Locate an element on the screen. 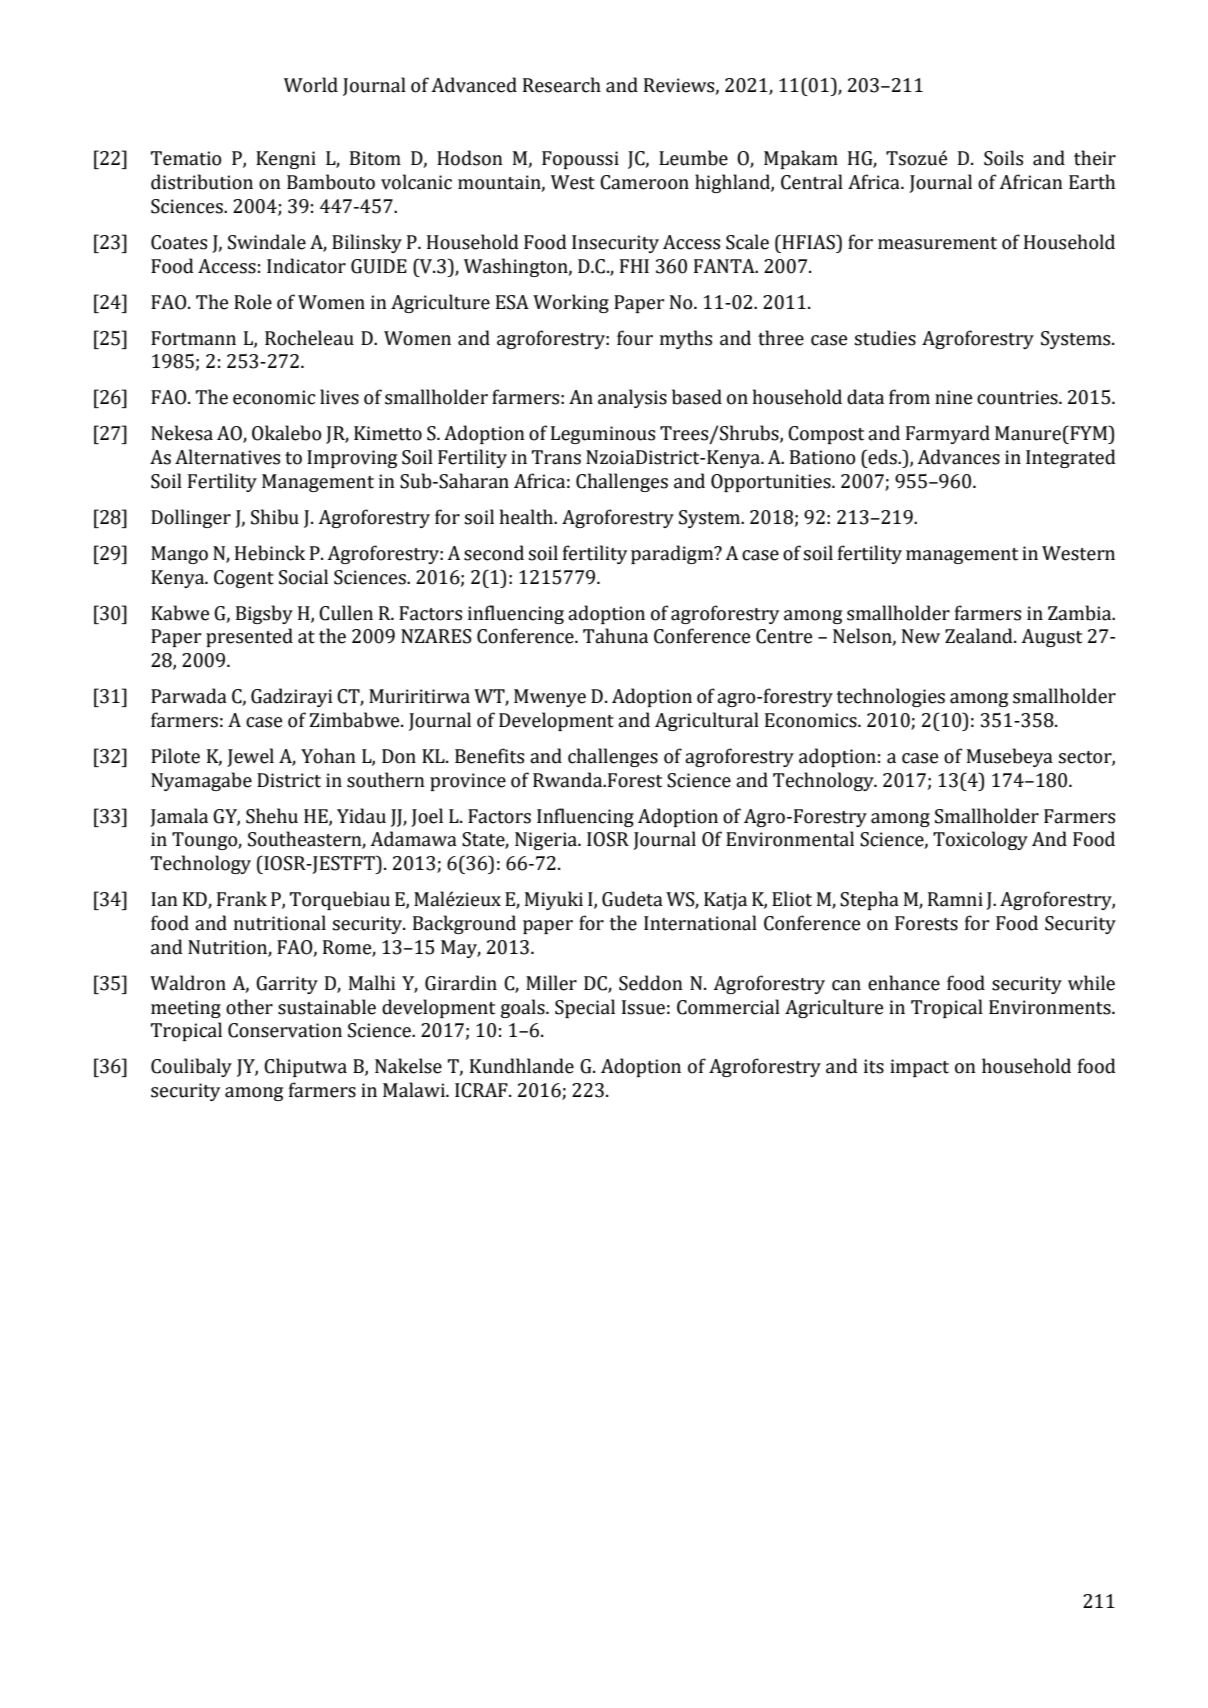 The width and height of the screenshot is (1208, 1708). Toxicology is located at coordinates (980, 840).
